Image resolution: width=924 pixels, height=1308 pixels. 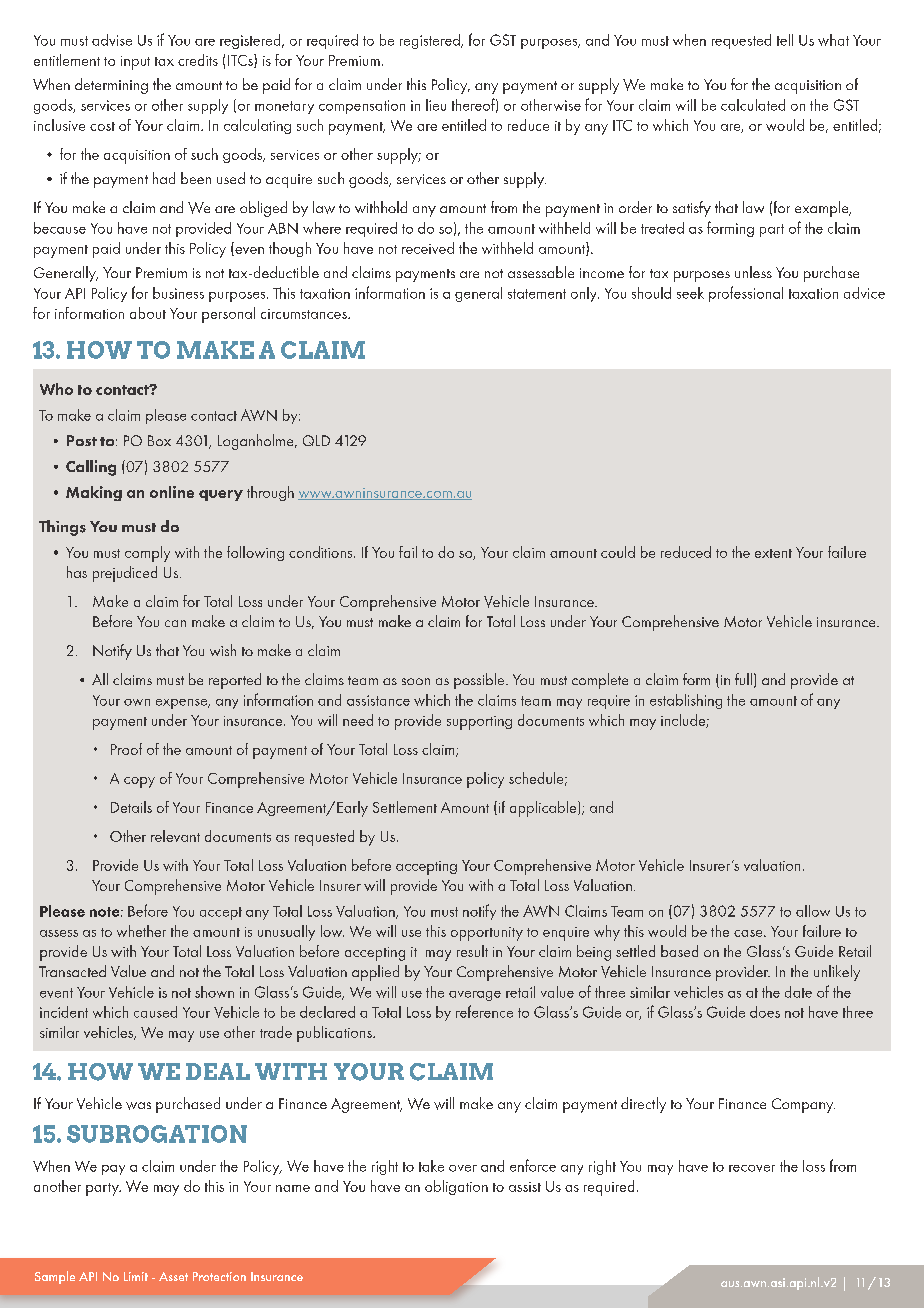 I want to click on calculated, so click(x=753, y=105).
